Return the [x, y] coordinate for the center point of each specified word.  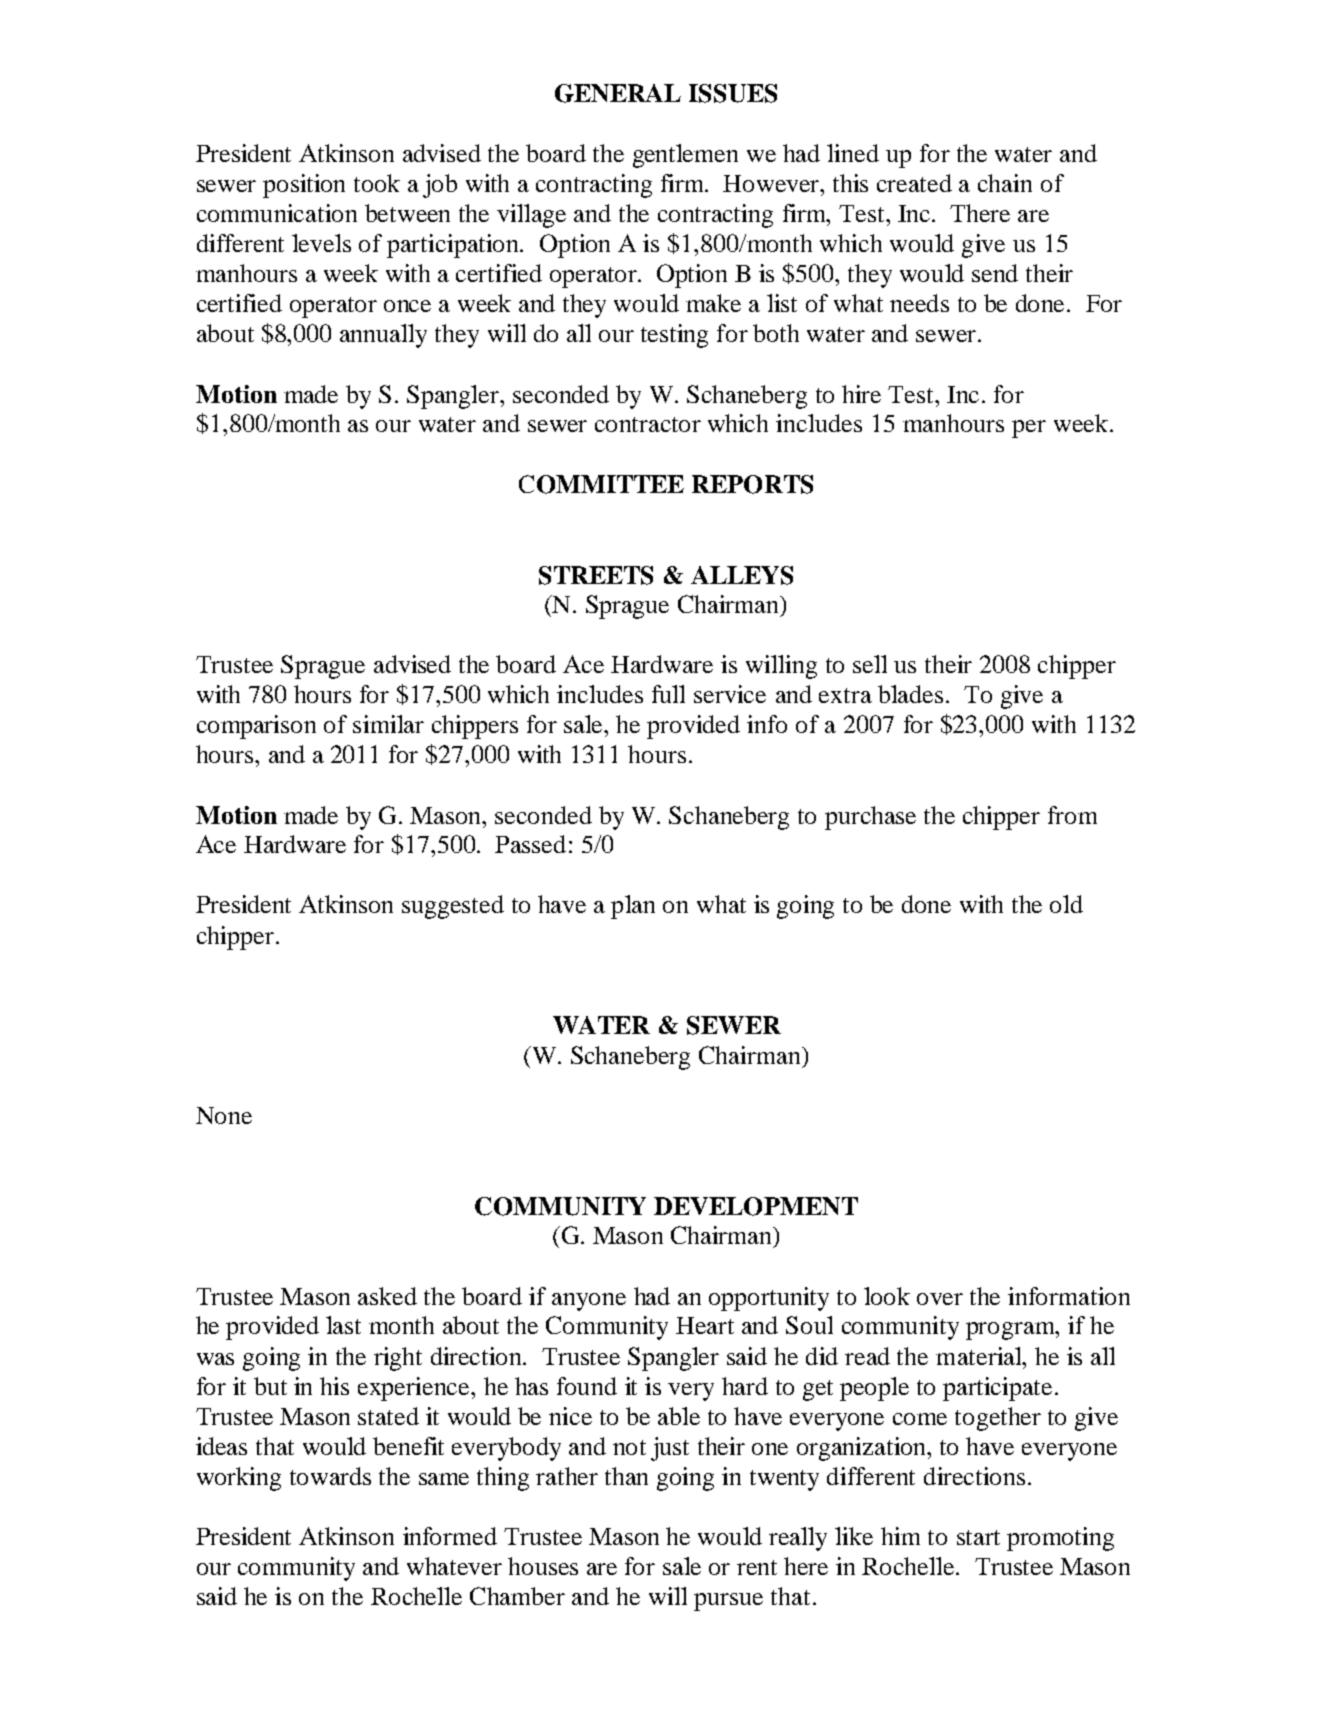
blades [910, 694]
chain [1005, 183]
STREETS [596, 575]
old [1066, 904]
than [626, 1476]
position [304, 186]
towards [330, 1476]
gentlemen [685, 156]
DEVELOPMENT [756, 1206]
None [224, 1115]
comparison [256, 727]
